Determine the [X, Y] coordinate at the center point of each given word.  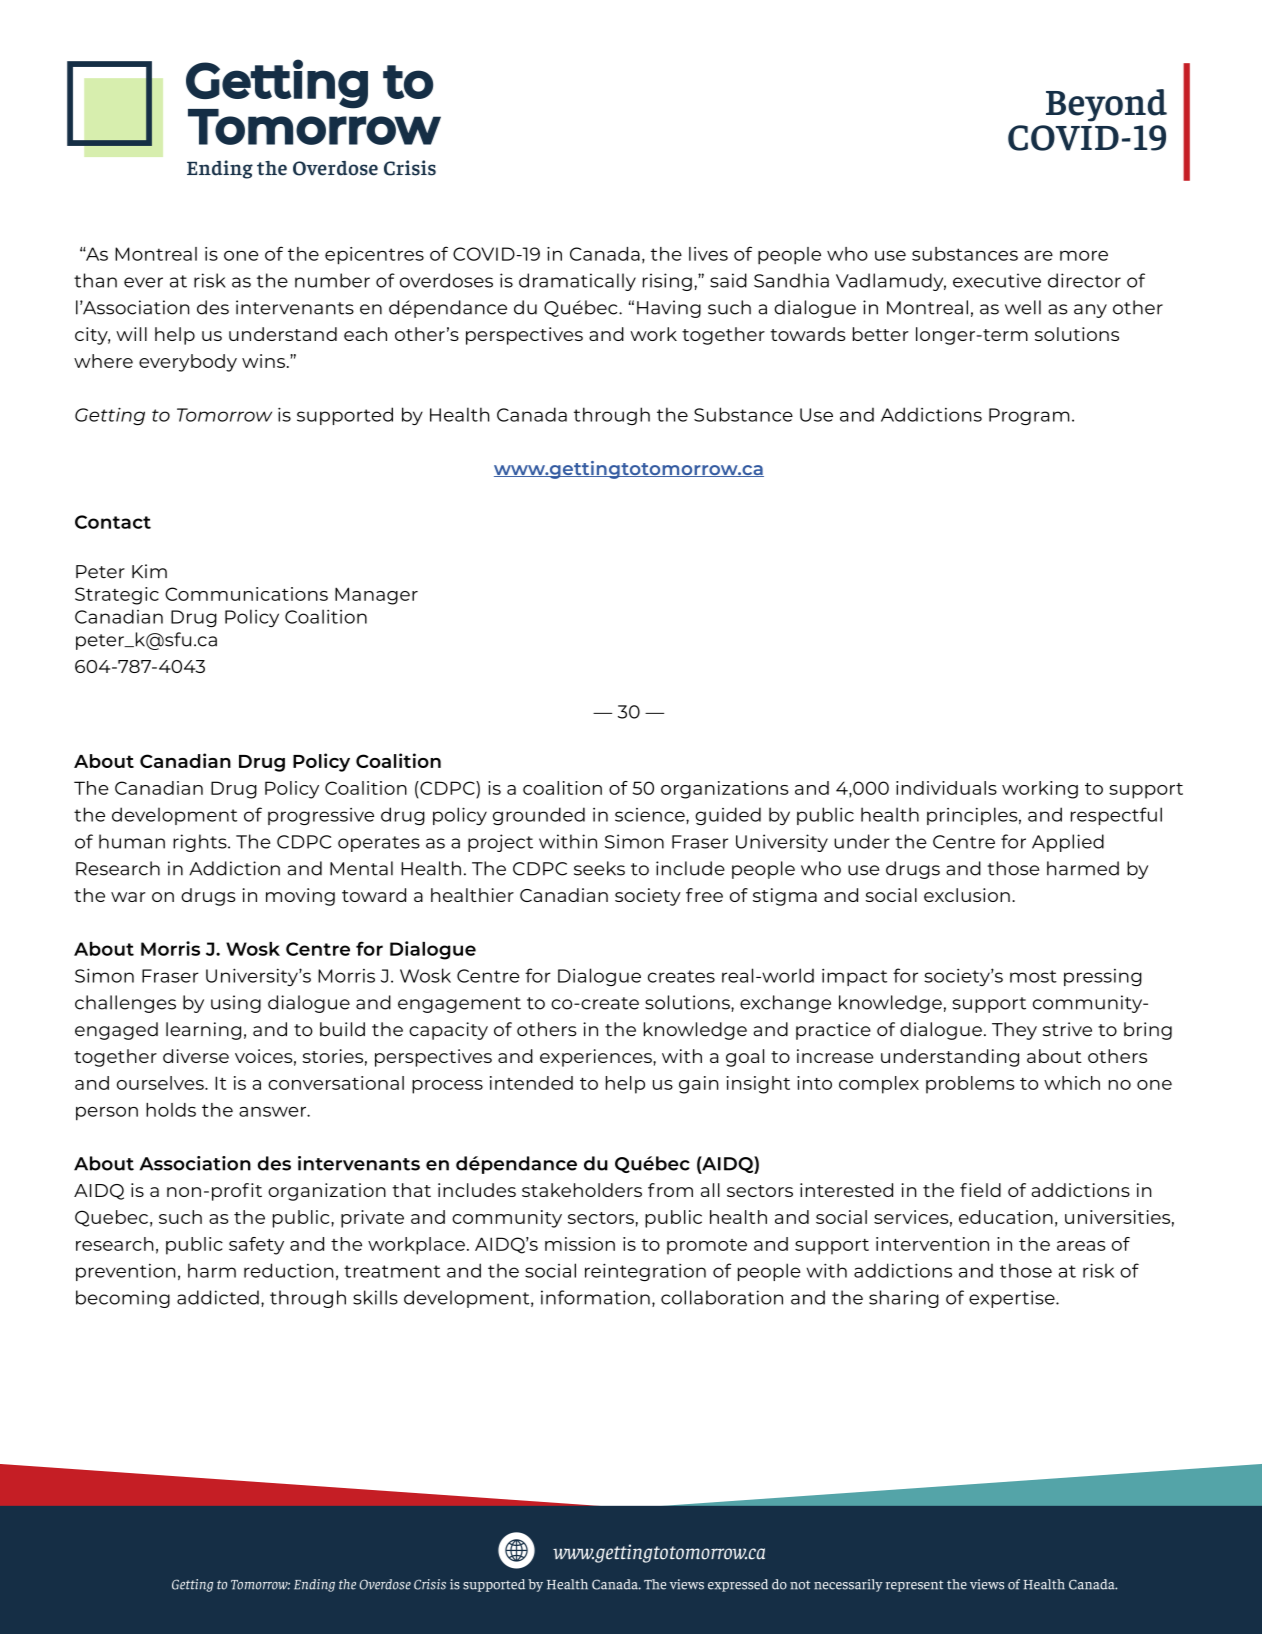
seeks [599, 868]
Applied [1068, 843]
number [332, 280]
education [1006, 1217]
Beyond [1106, 105]
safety [256, 1246]
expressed [738, 1585]
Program [1029, 416]
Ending [314, 1585]
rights [201, 843]
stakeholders [582, 1190]
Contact [113, 522]
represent [914, 1586]
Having [669, 309]
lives [708, 254]
